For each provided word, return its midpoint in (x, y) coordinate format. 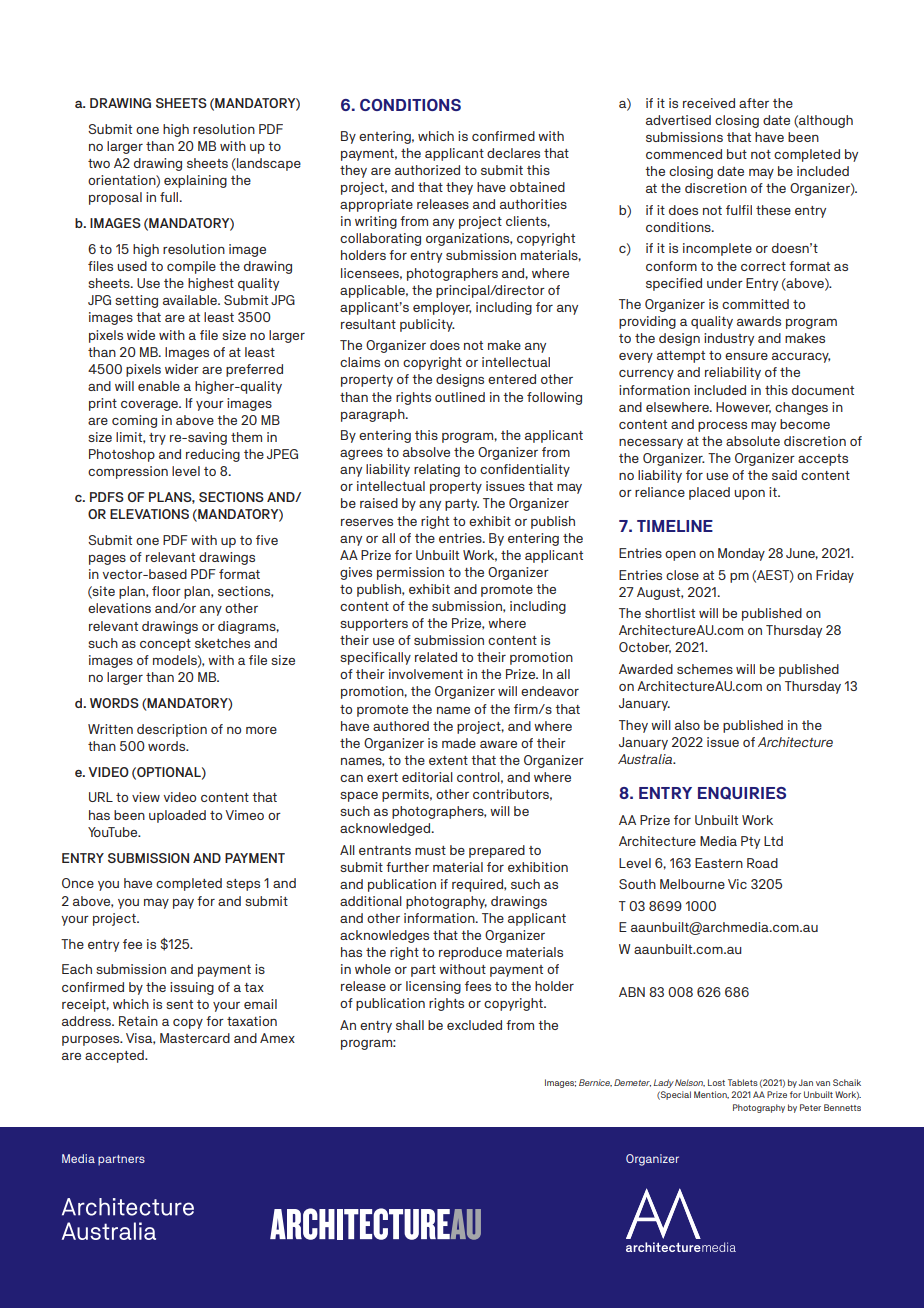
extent (448, 760)
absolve (426, 452)
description (172, 730)
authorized (427, 170)
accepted (115, 1056)
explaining (195, 181)
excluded (474, 1025)
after (754, 103)
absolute (753, 441)
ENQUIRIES (742, 793)
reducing (213, 455)
